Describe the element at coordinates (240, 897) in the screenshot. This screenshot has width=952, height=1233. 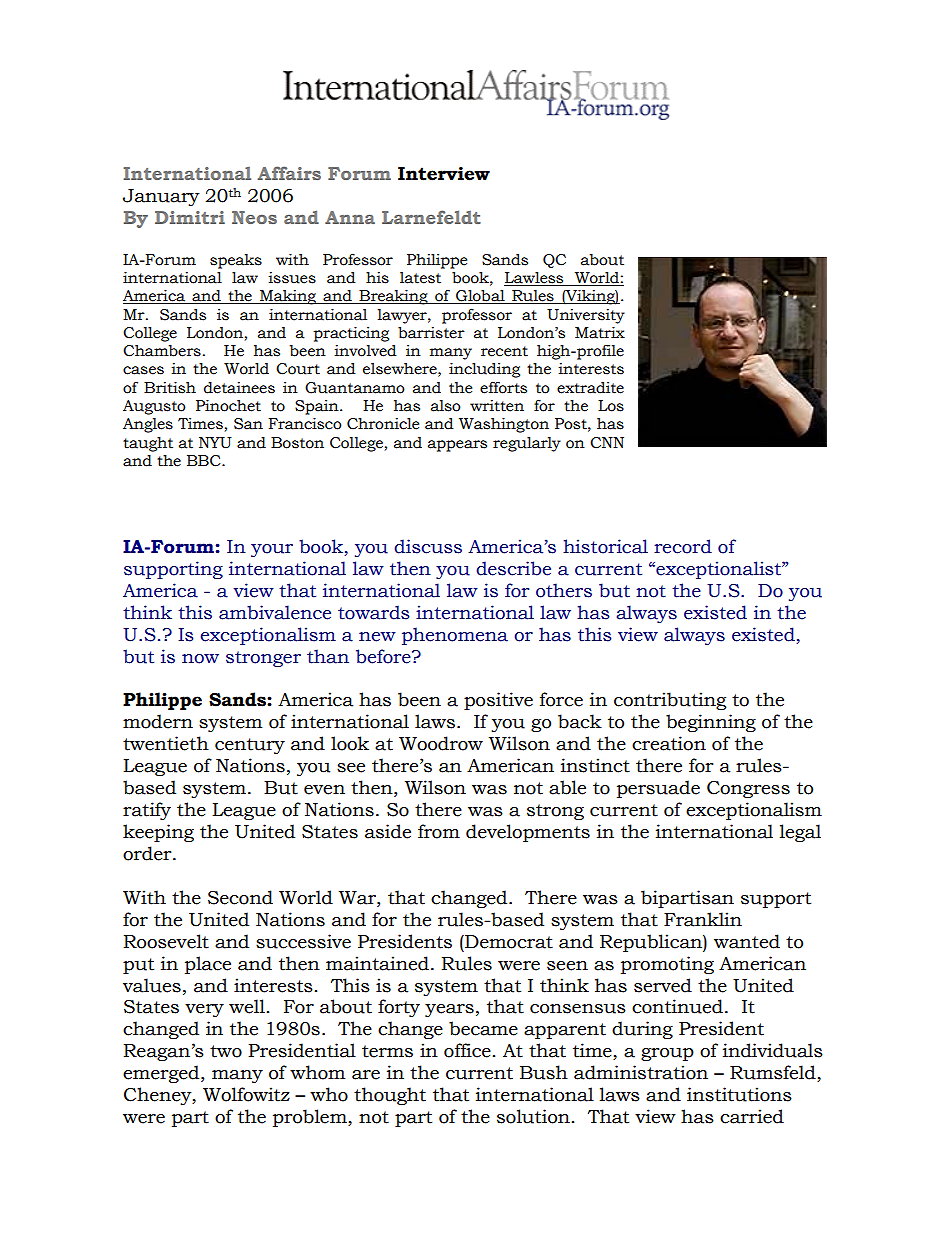
I see `Second` at that location.
